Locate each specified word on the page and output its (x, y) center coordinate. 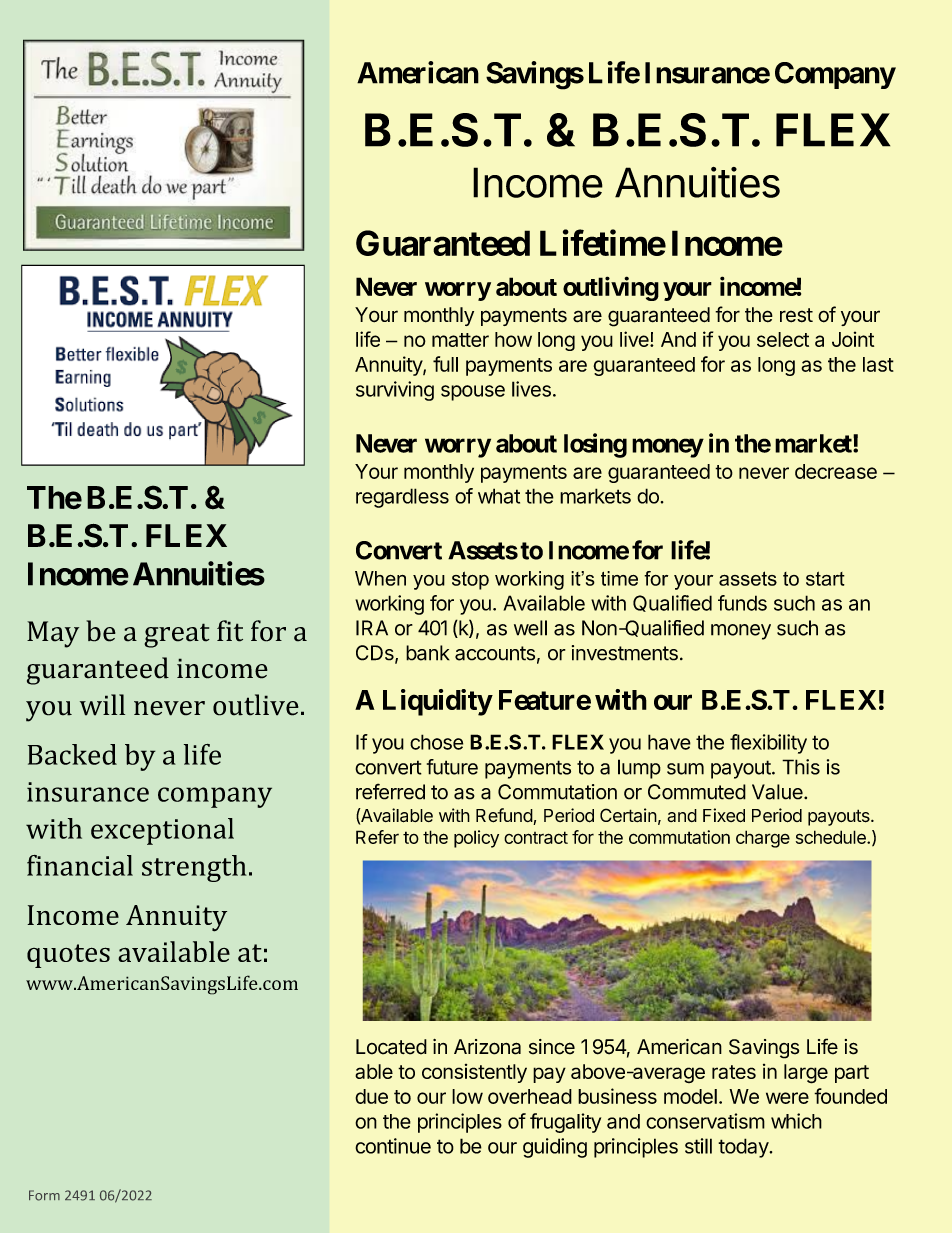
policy (476, 839)
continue (393, 1146)
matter (460, 340)
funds (742, 603)
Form (44, 1195)
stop (470, 580)
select (783, 339)
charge (763, 839)
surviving (395, 391)
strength (194, 868)
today (744, 1148)
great (177, 635)
